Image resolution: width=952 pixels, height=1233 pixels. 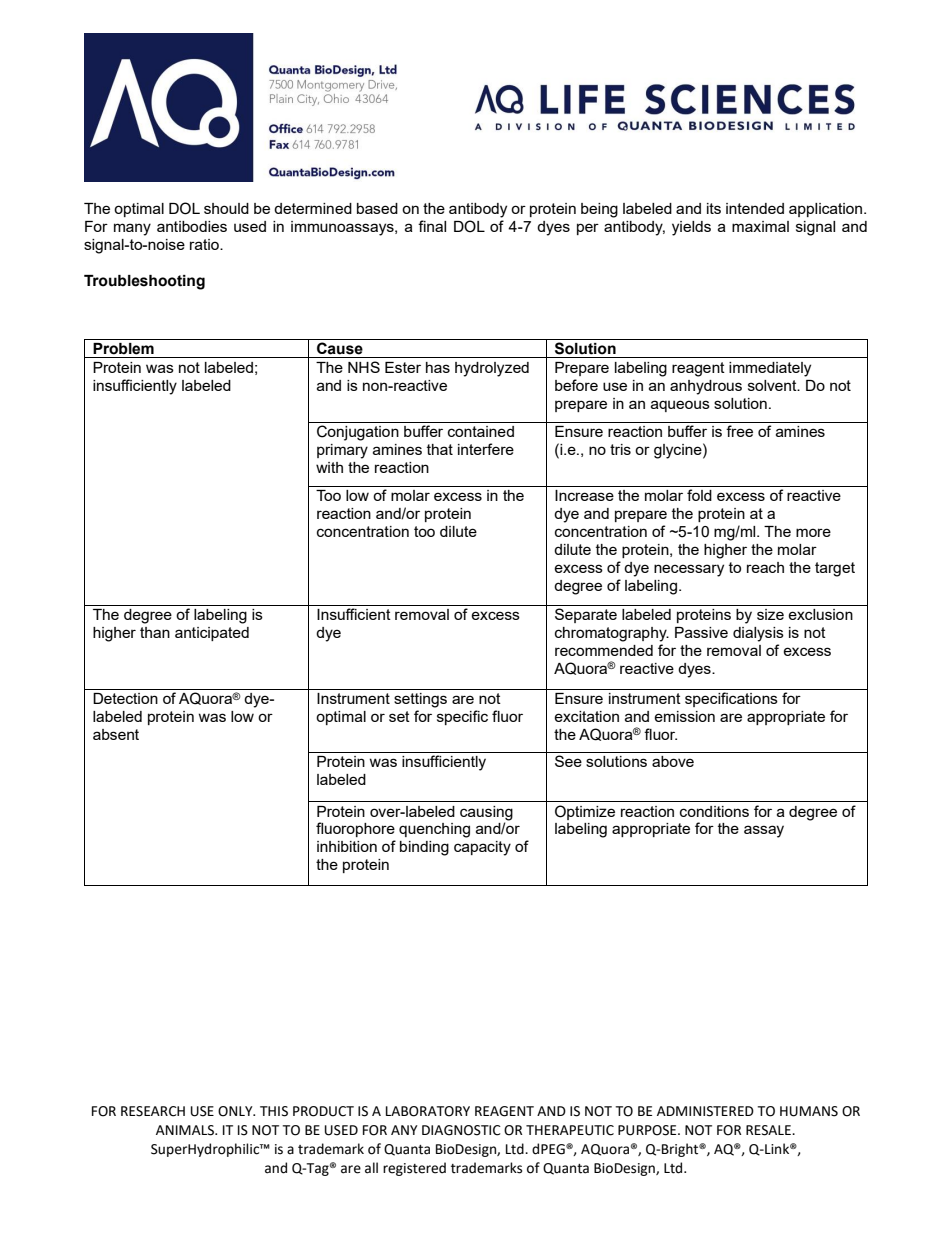 I want to click on maximal, so click(x=760, y=226).
